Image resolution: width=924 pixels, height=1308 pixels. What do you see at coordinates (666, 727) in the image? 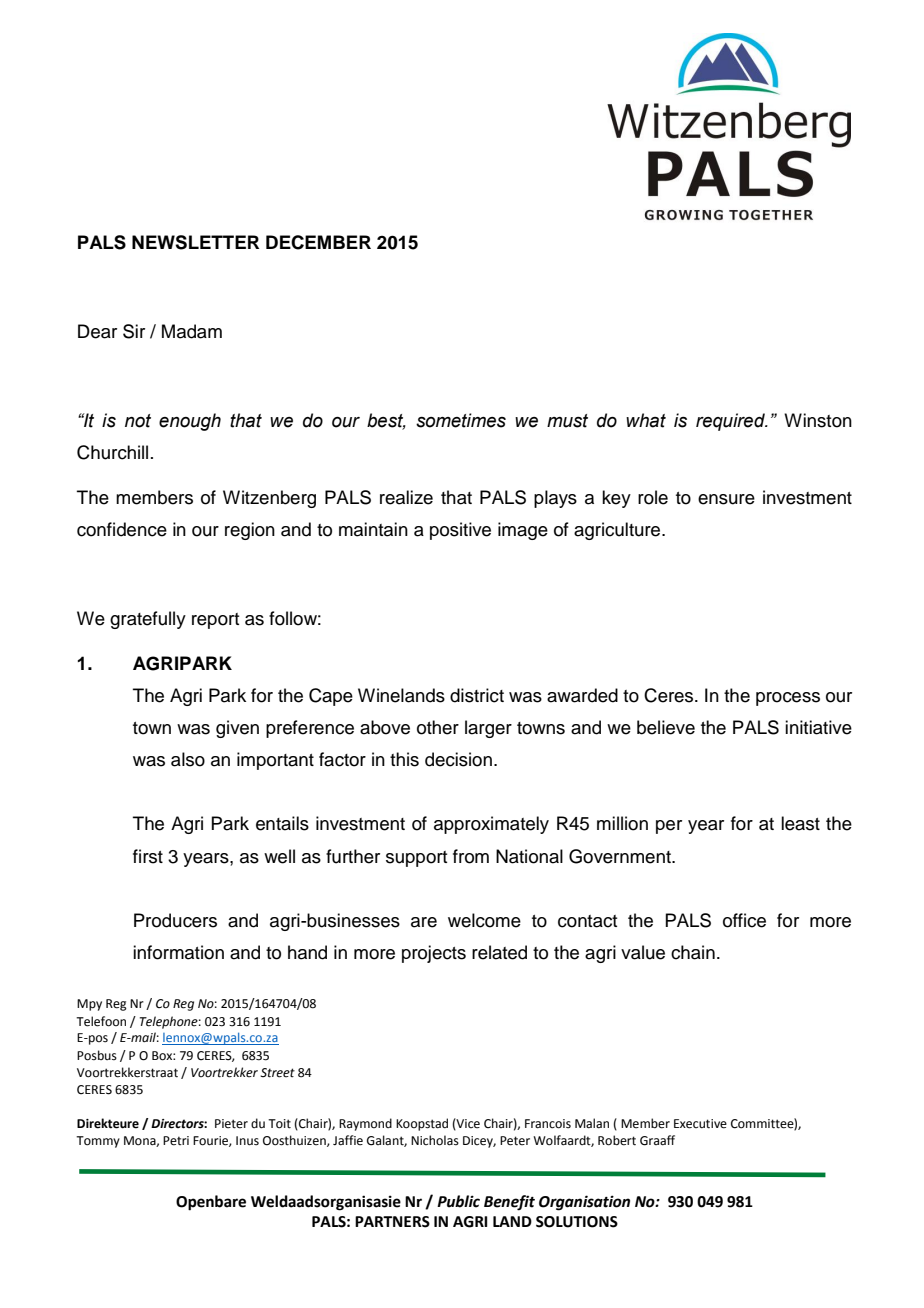
I see `believe` at bounding box center [666, 727].
